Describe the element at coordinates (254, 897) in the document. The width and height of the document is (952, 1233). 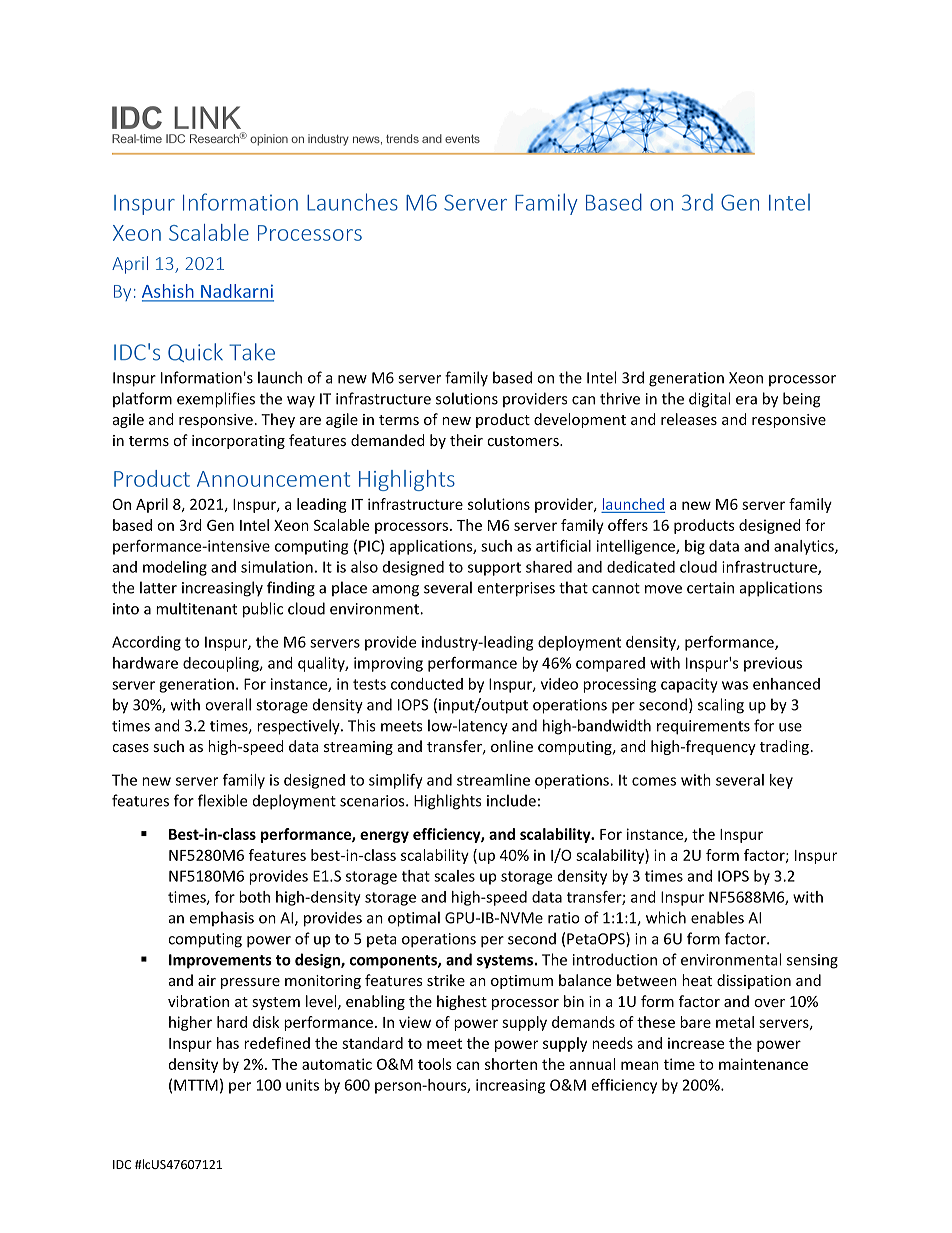
I see `both` at that location.
